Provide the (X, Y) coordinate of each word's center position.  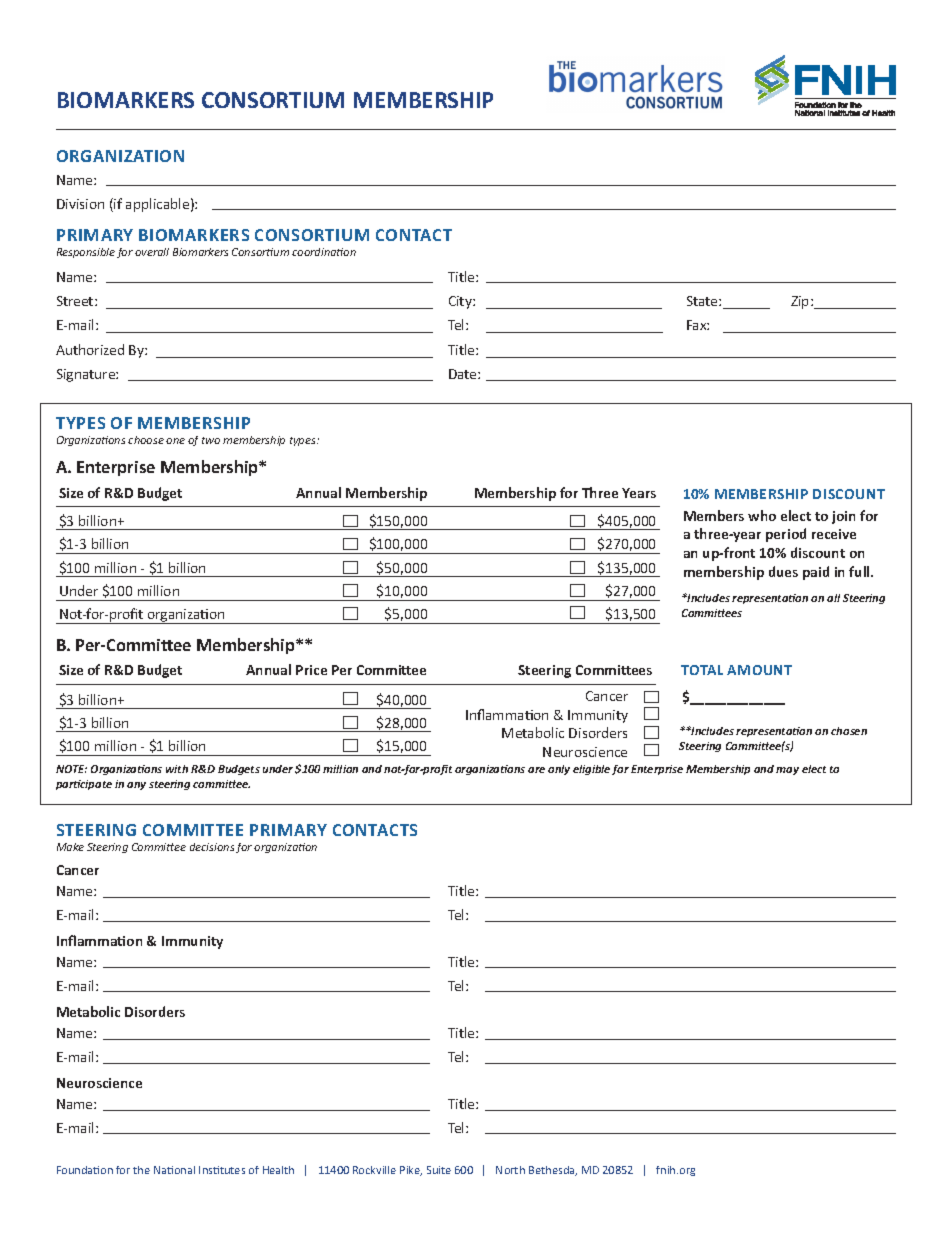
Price (311, 670)
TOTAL (702, 670)
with (177, 769)
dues (783, 571)
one (175, 441)
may (787, 771)
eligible (591, 770)
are (536, 770)
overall (152, 252)
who (762, 515)
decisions (212, 847)
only (559, 770)
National (174, 1170)
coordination (324, 252)
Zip (801, 302)
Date (464, 374)
